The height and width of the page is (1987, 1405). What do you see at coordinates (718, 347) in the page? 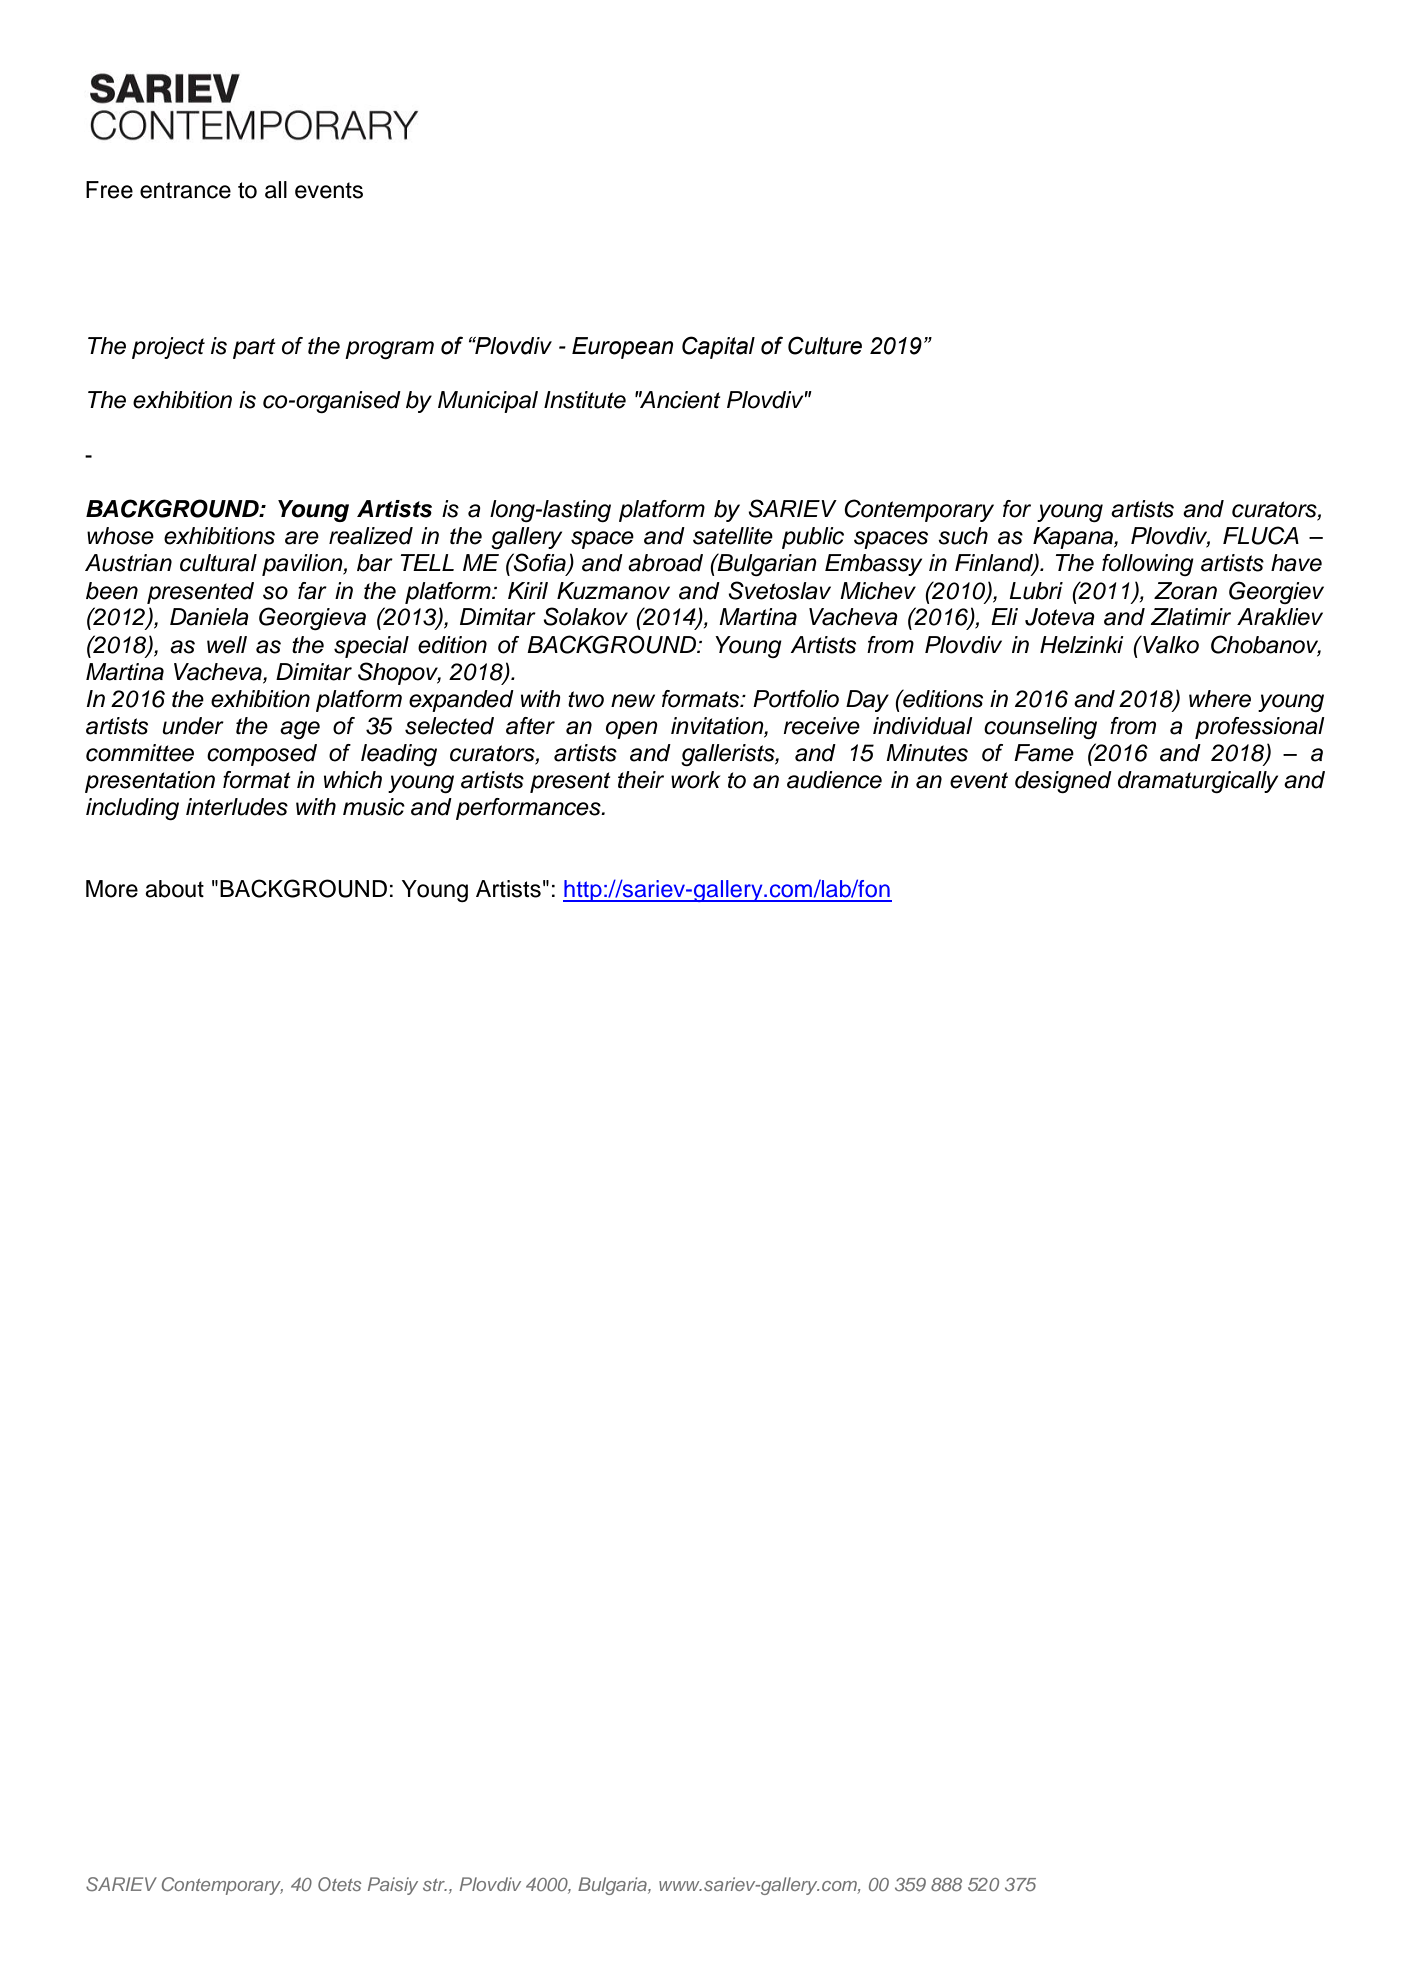
I see `Capital` at bounding box center [718, 347].
